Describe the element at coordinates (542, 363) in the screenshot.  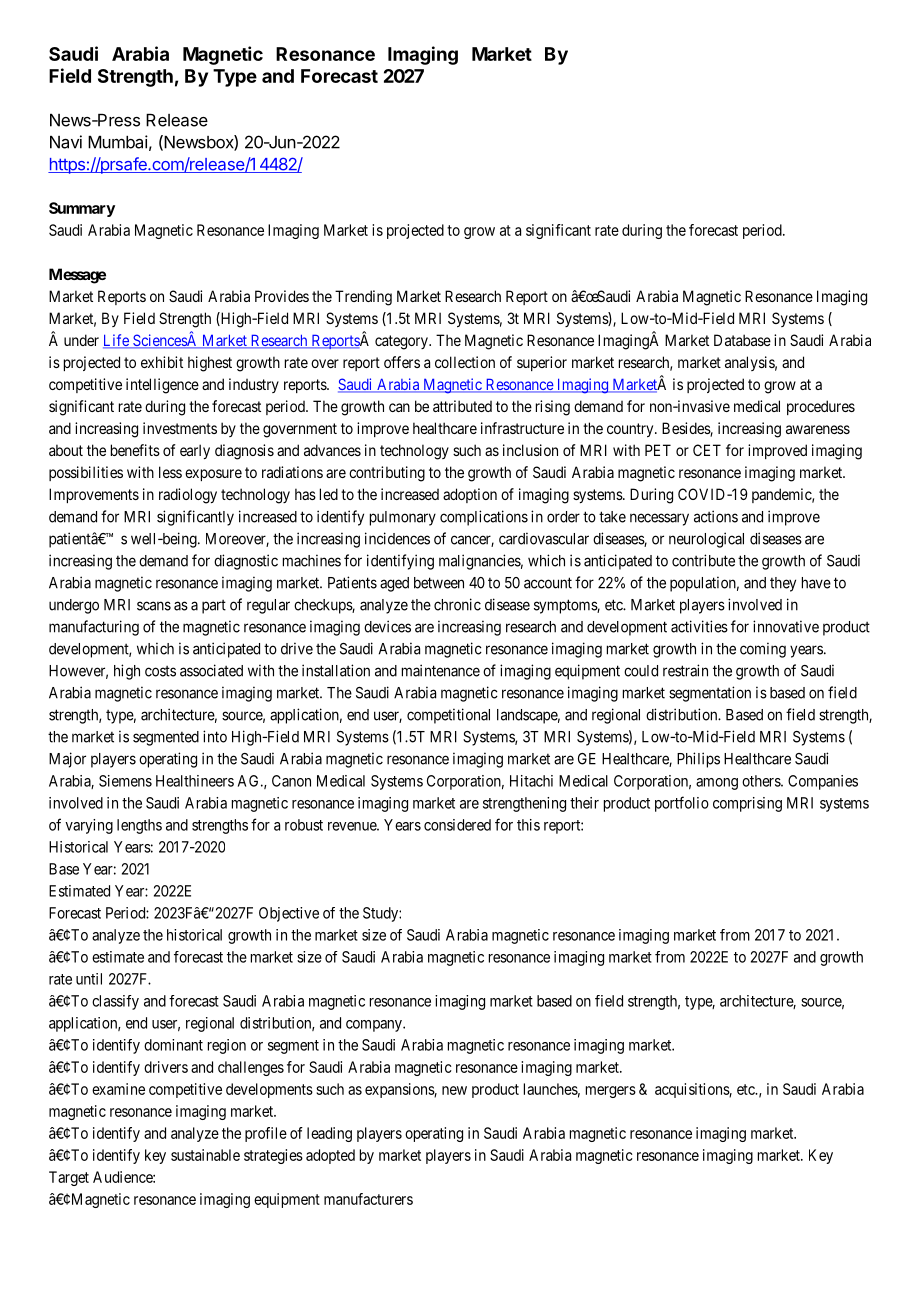
I see `superior` at that location.
